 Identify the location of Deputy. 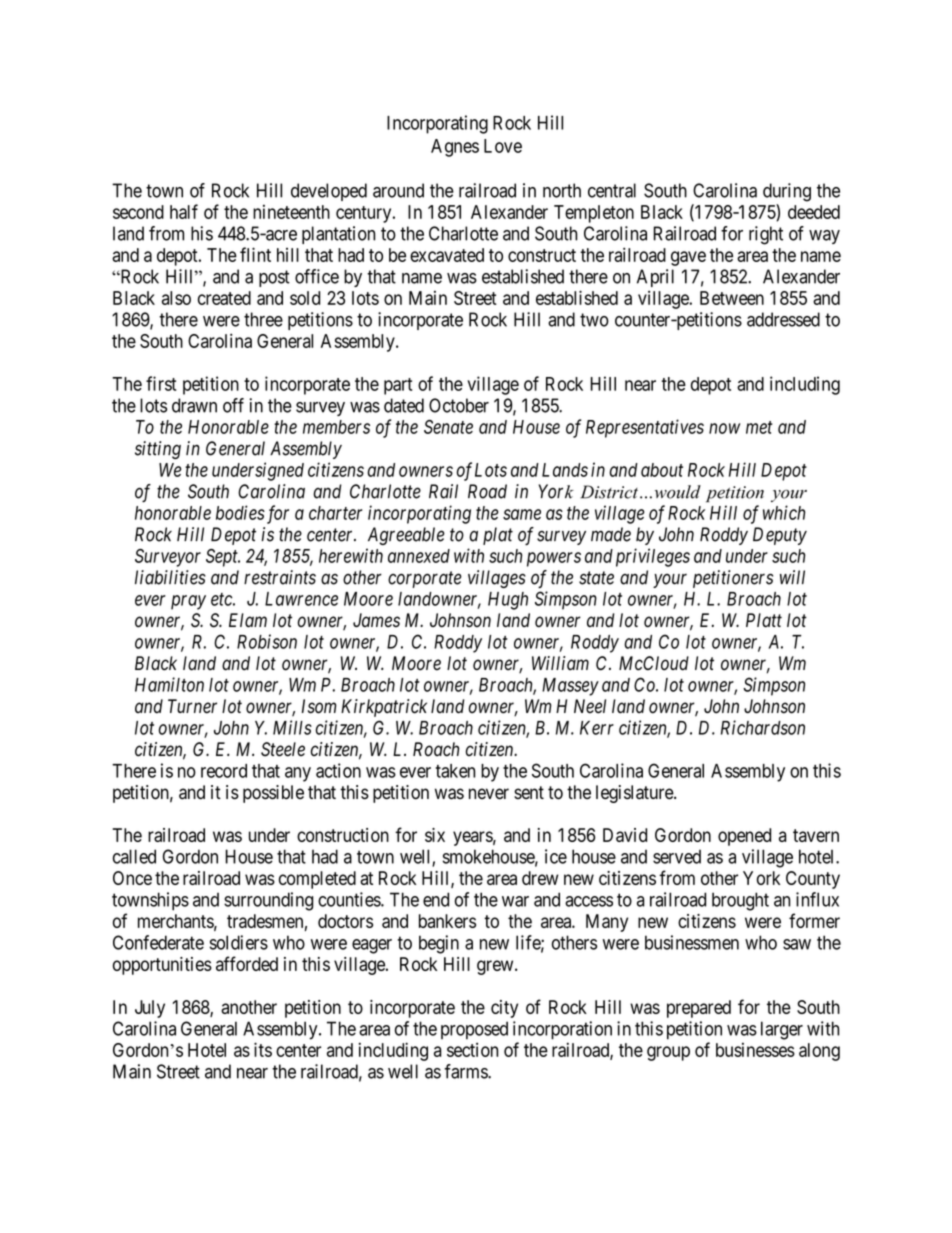
(780, 536).
